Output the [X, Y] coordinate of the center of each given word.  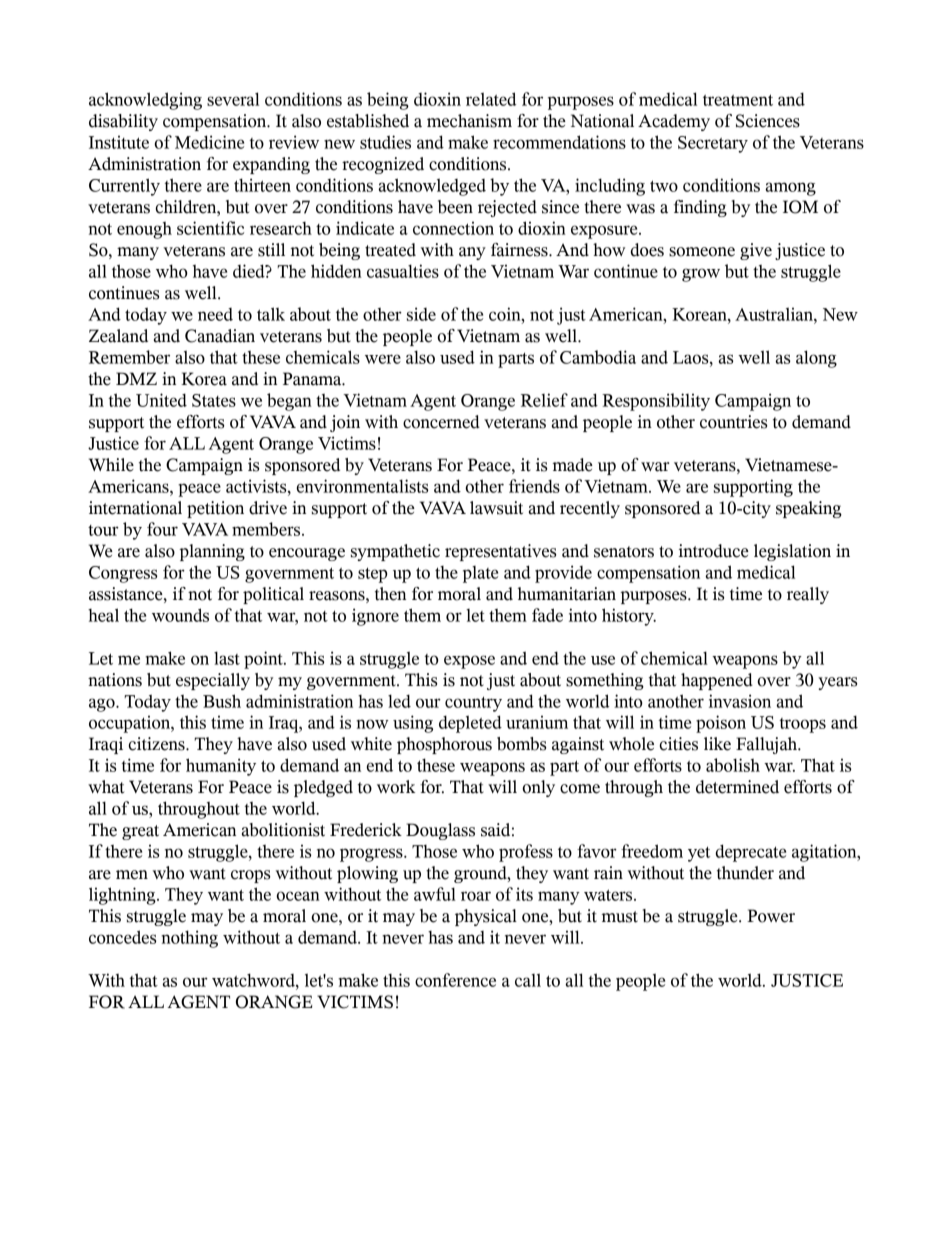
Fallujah [767, 745]
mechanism [469, 121]
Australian [775, 314]
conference [455, 980]
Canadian [220, 336]
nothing [189, 939]
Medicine [209, 142]
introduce [714, 551]
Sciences [768, 121]
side [421, 314]
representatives [500, 552]
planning [212, 552]
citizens [158, 744]
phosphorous [444, 745]
